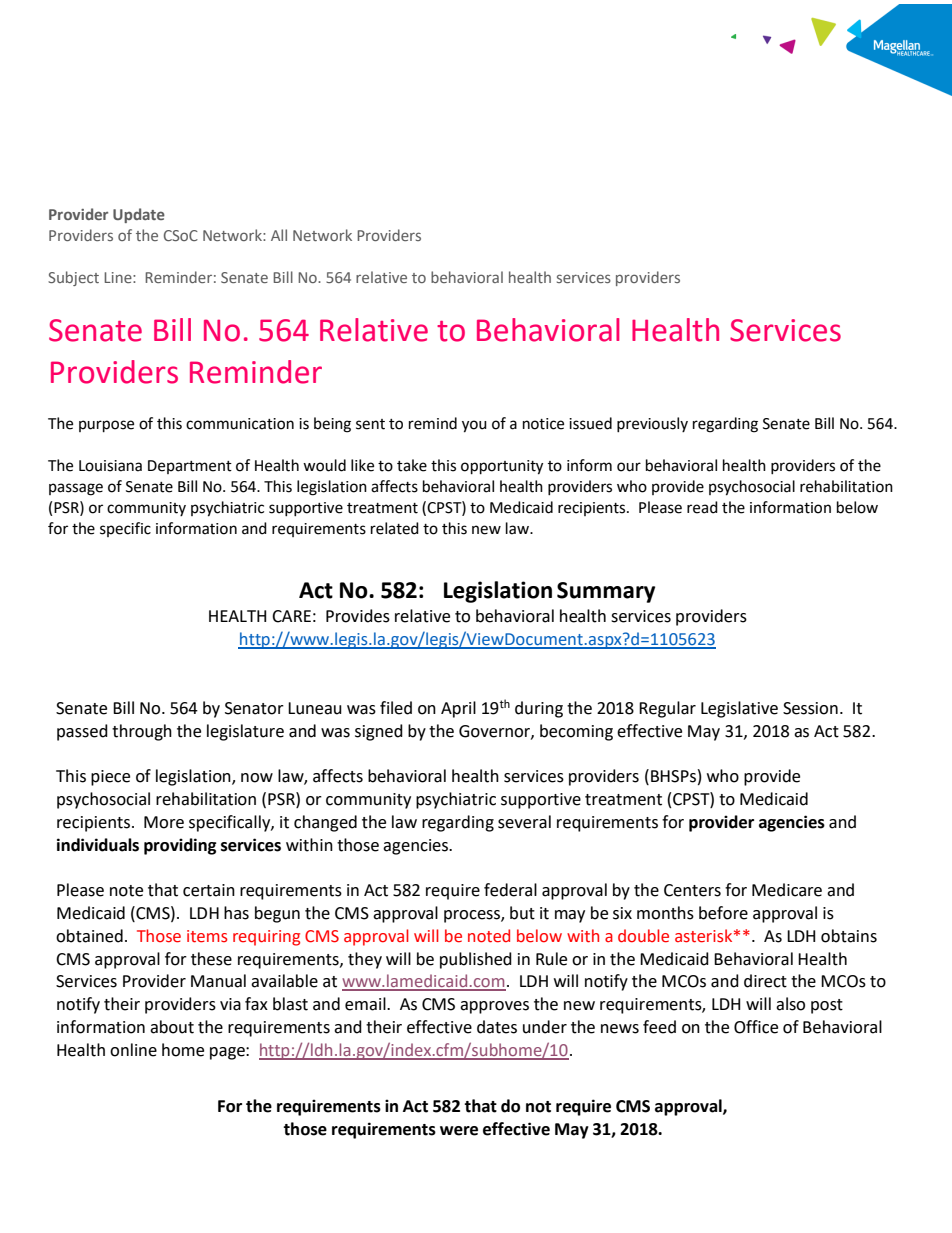 The image size is (952, 1233). Describe the element at coordinates (190, 467) in the page. I see `Department` at that location.
